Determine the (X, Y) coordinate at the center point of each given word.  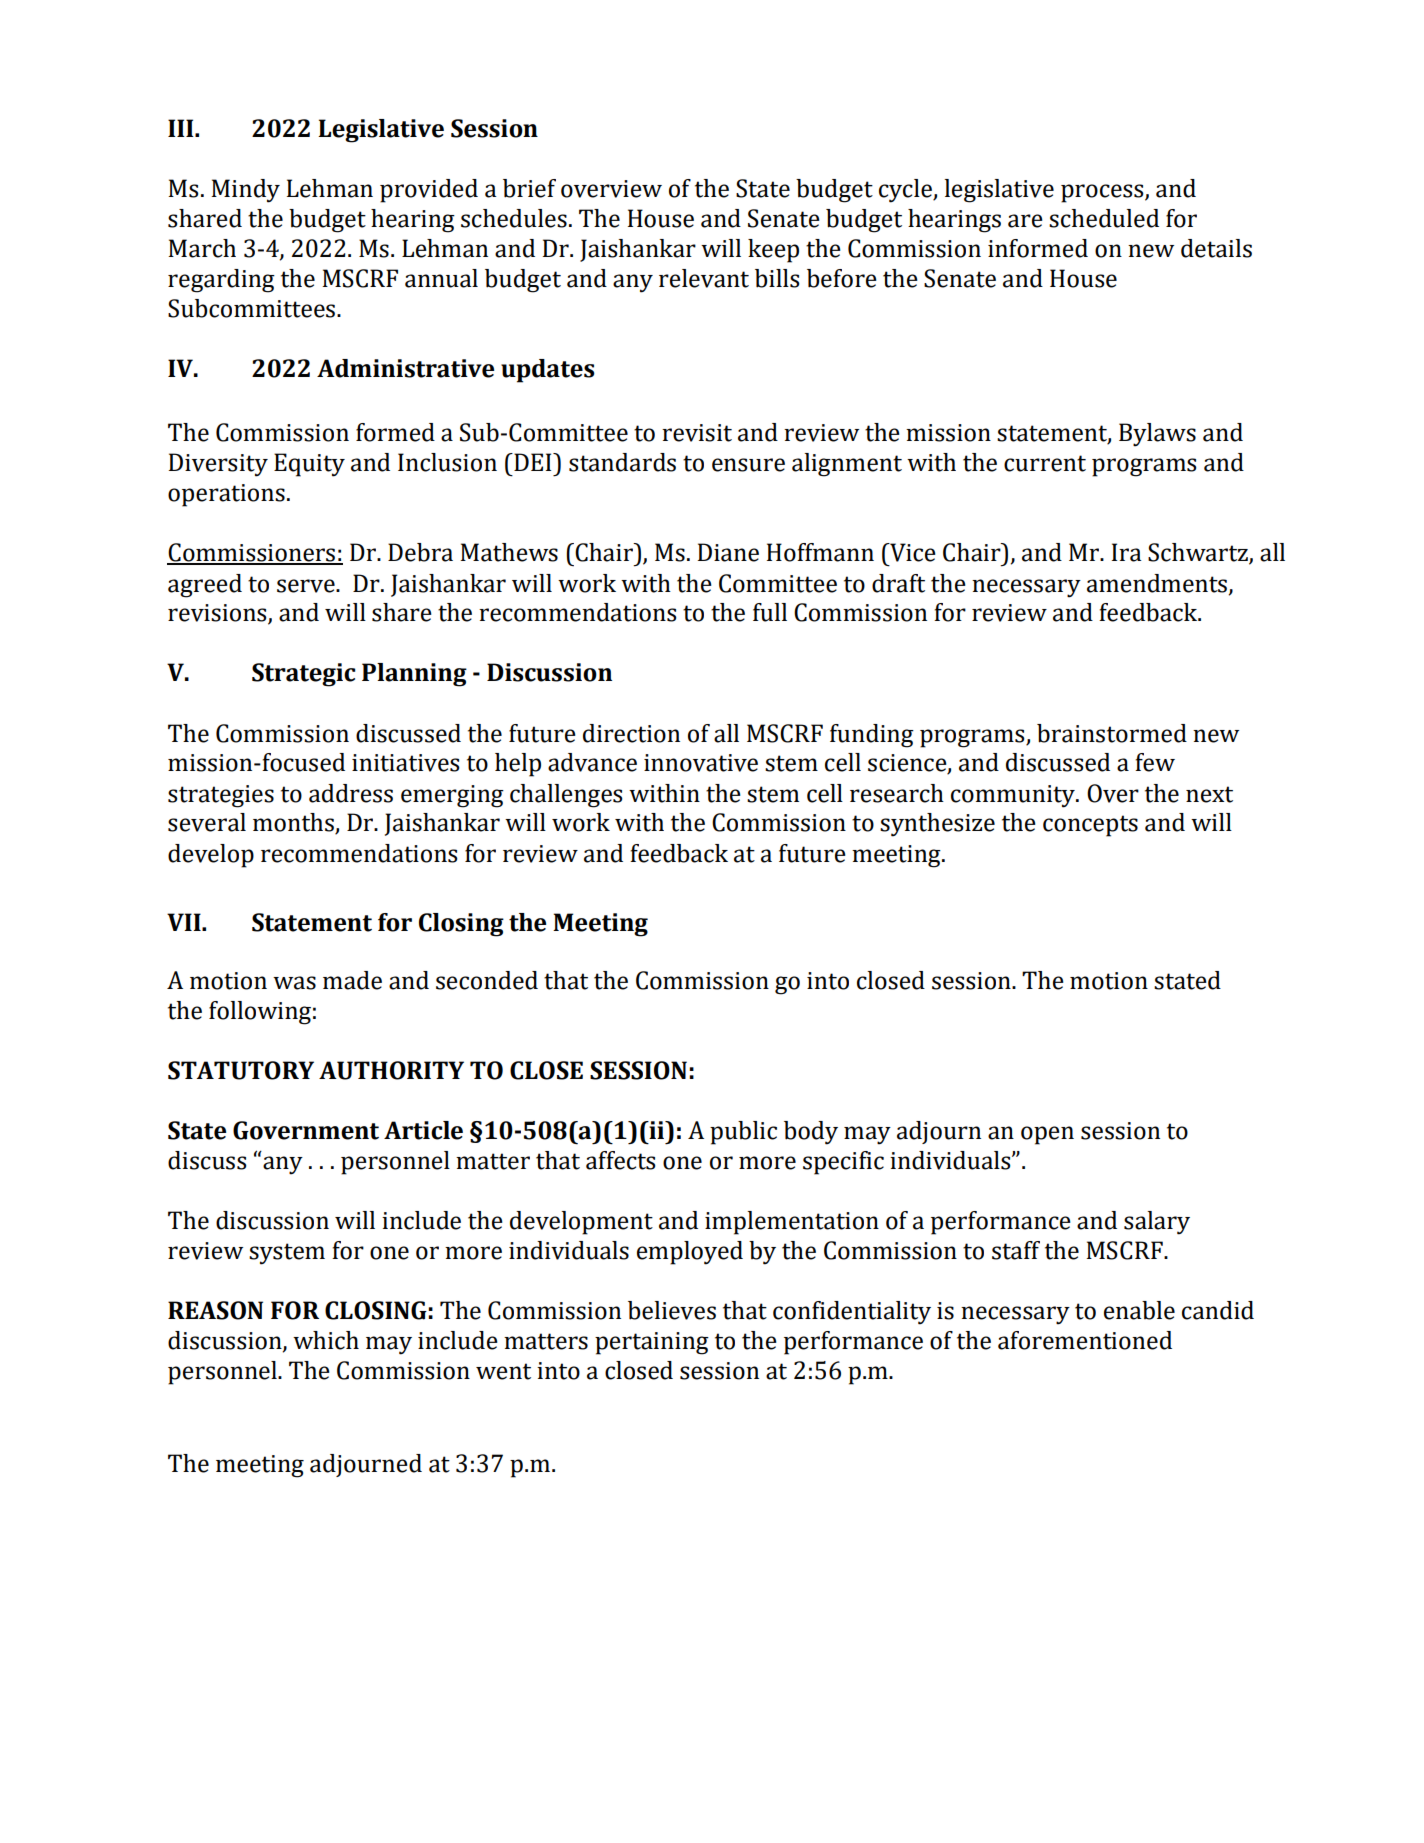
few (1155, 762)
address (351, 793)
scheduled (1104, 218)
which (326, 1340)
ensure (748, 465)
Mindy (245, 191)
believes (672, 1310)
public (743, 1133)
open (1047, 1135)
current (1045, 463)
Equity (309, 465)
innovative (701, 763)
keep (773, 251)
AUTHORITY (391, 1070)
